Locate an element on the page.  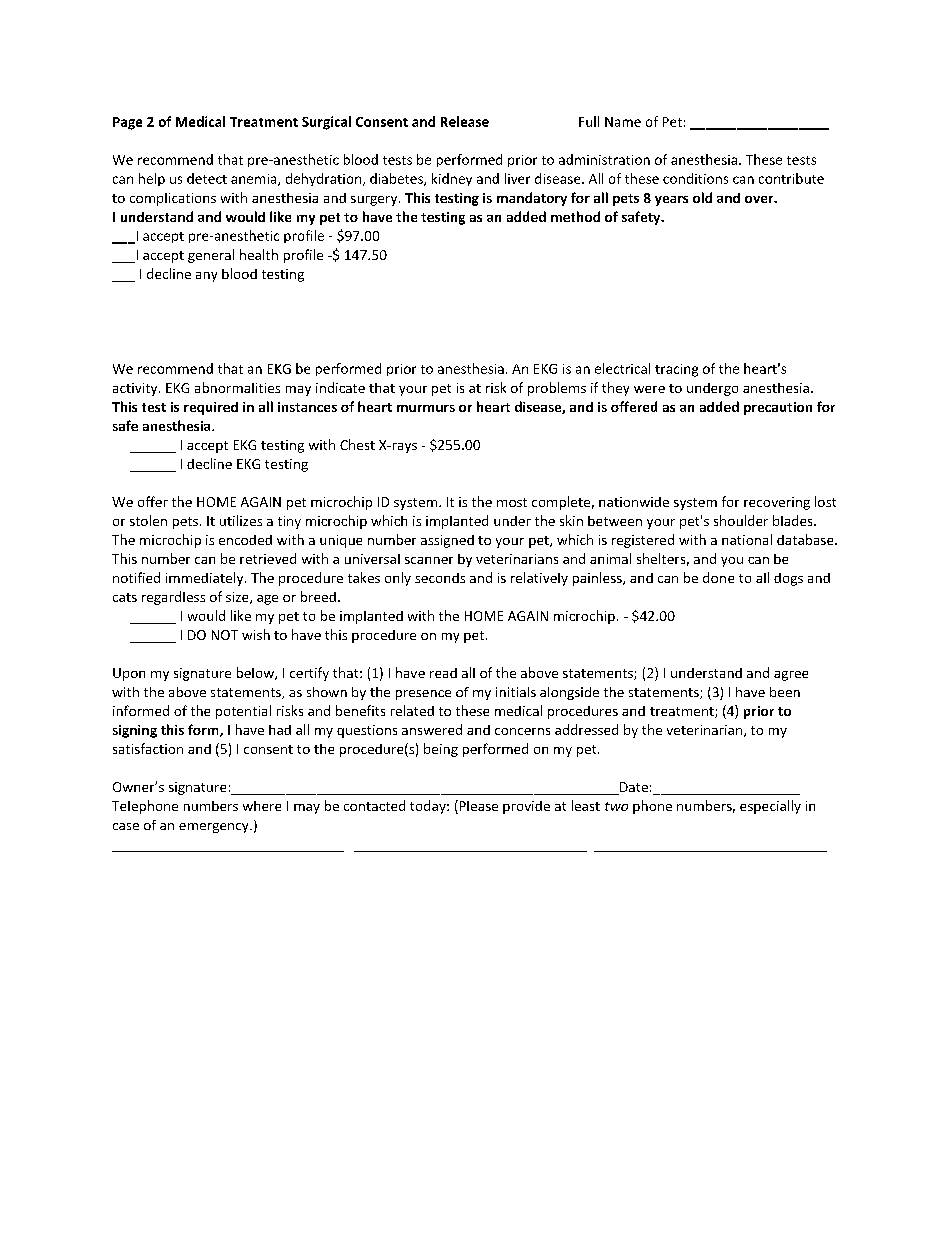
shoulder is located at coordinates (741, 520).
